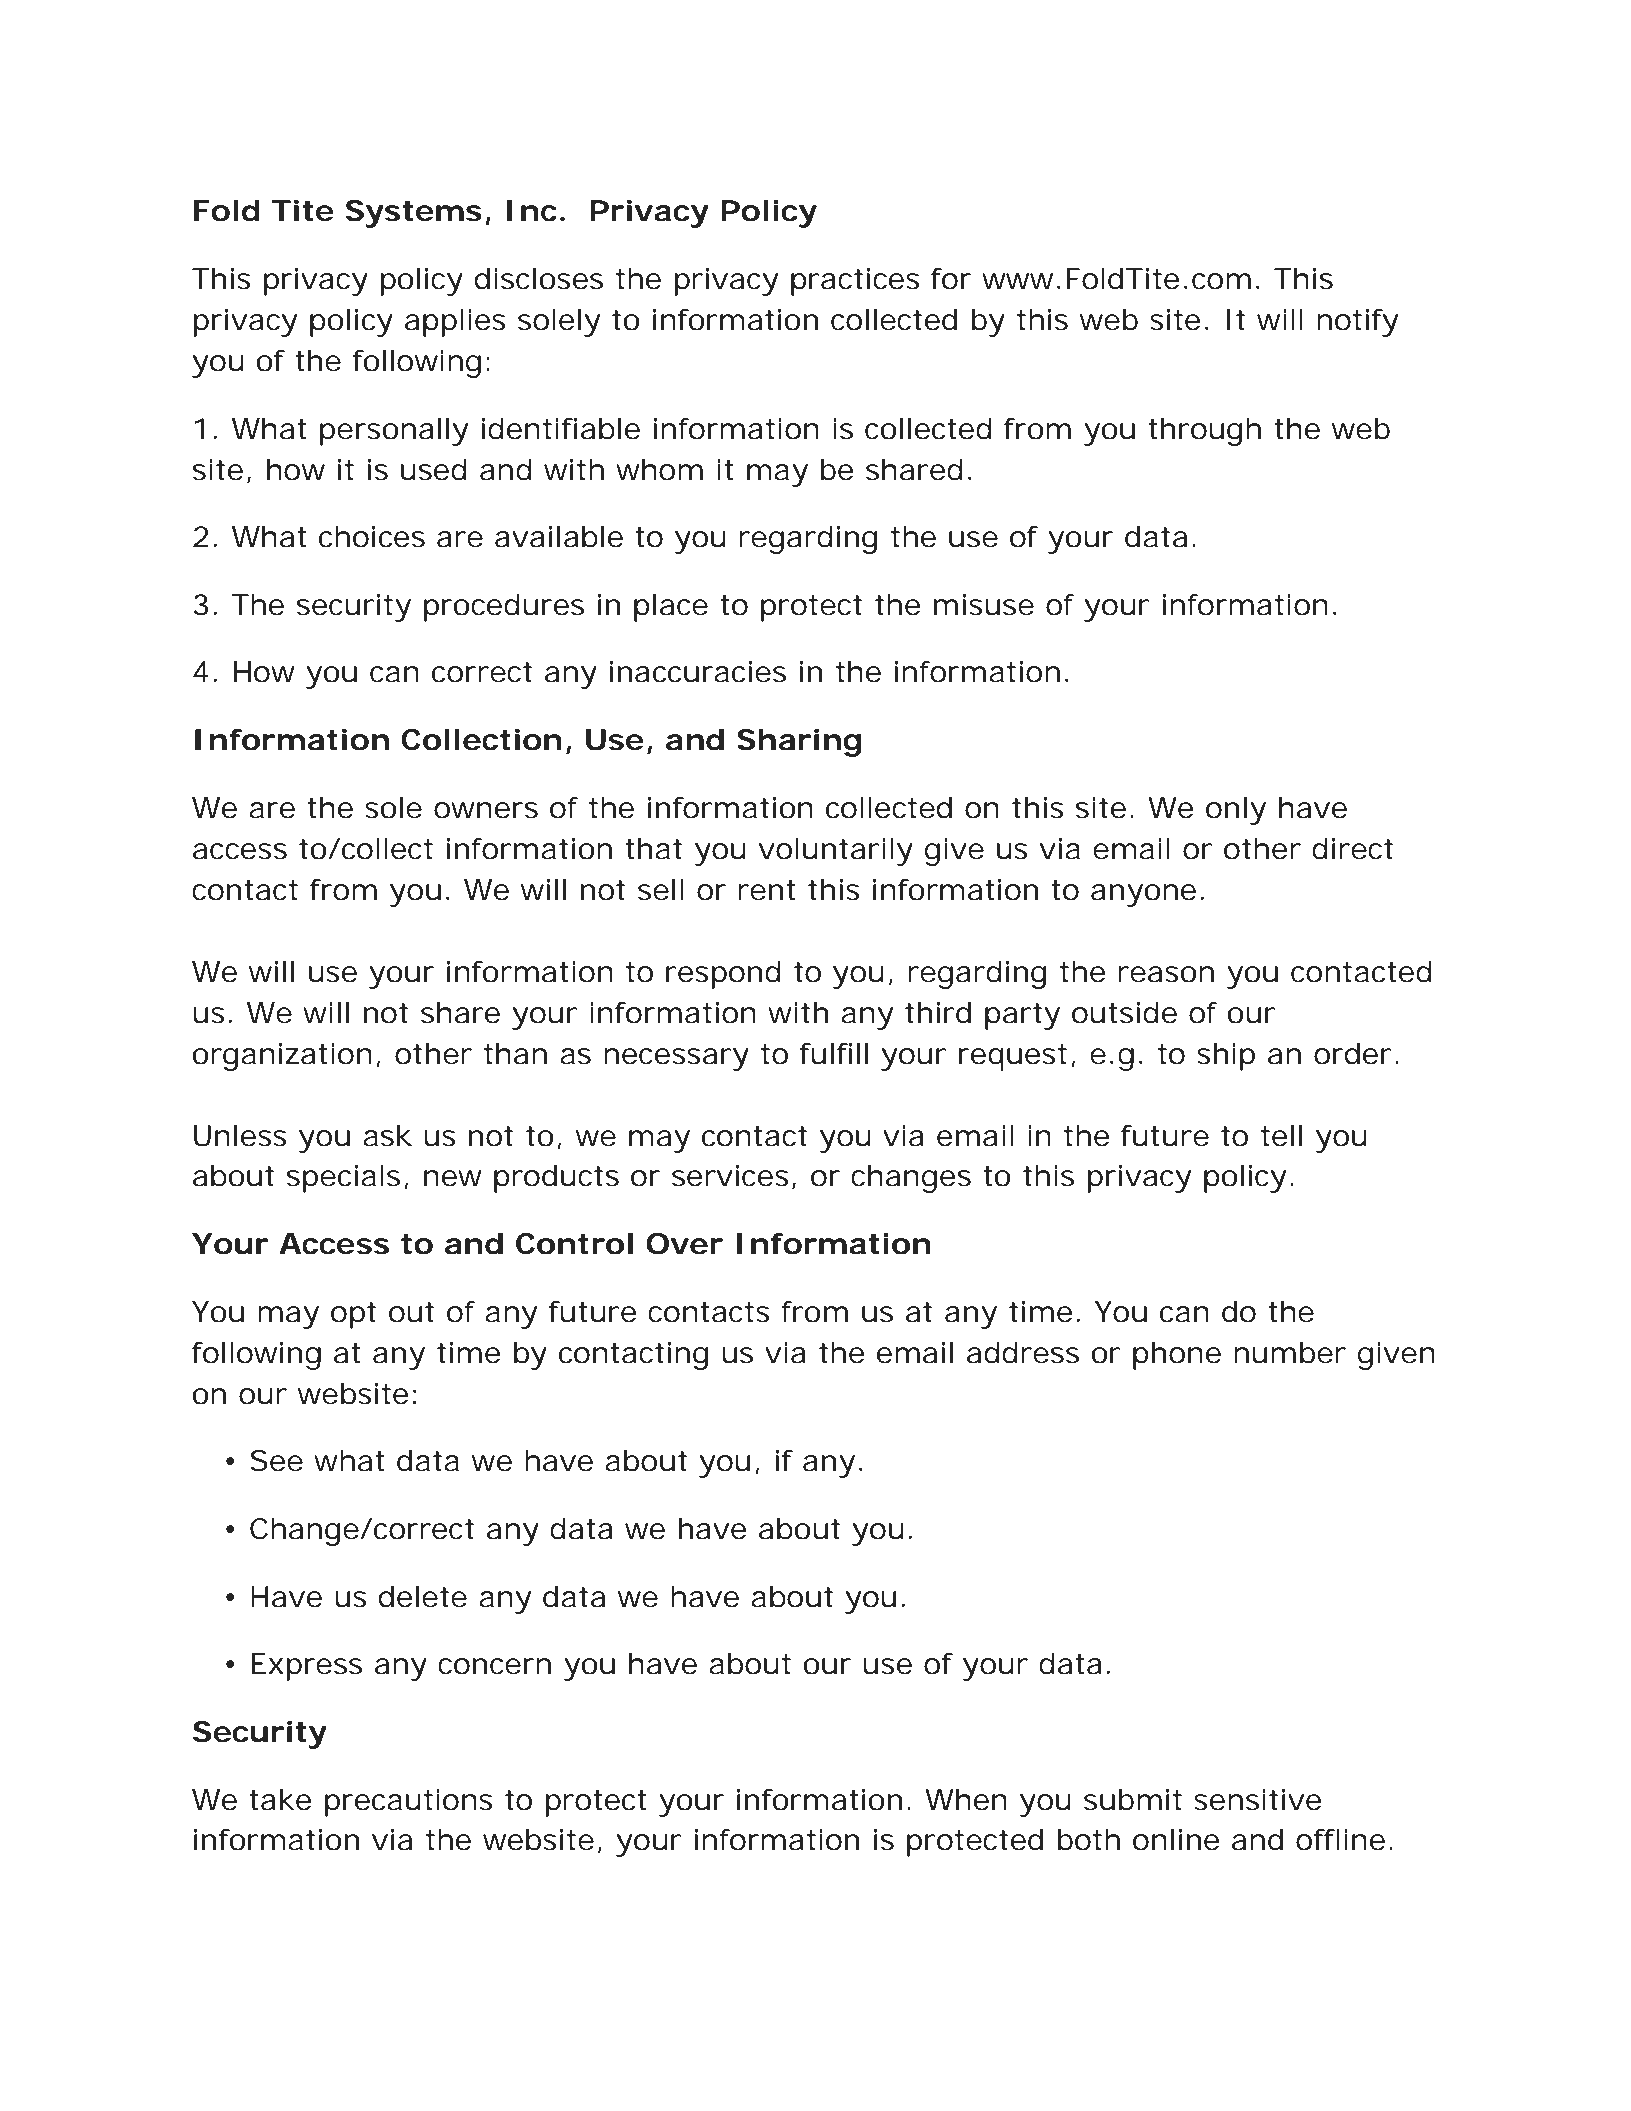 The height and width of the image is (2111, 1631). I want to click on only, so click(1236, 811).
